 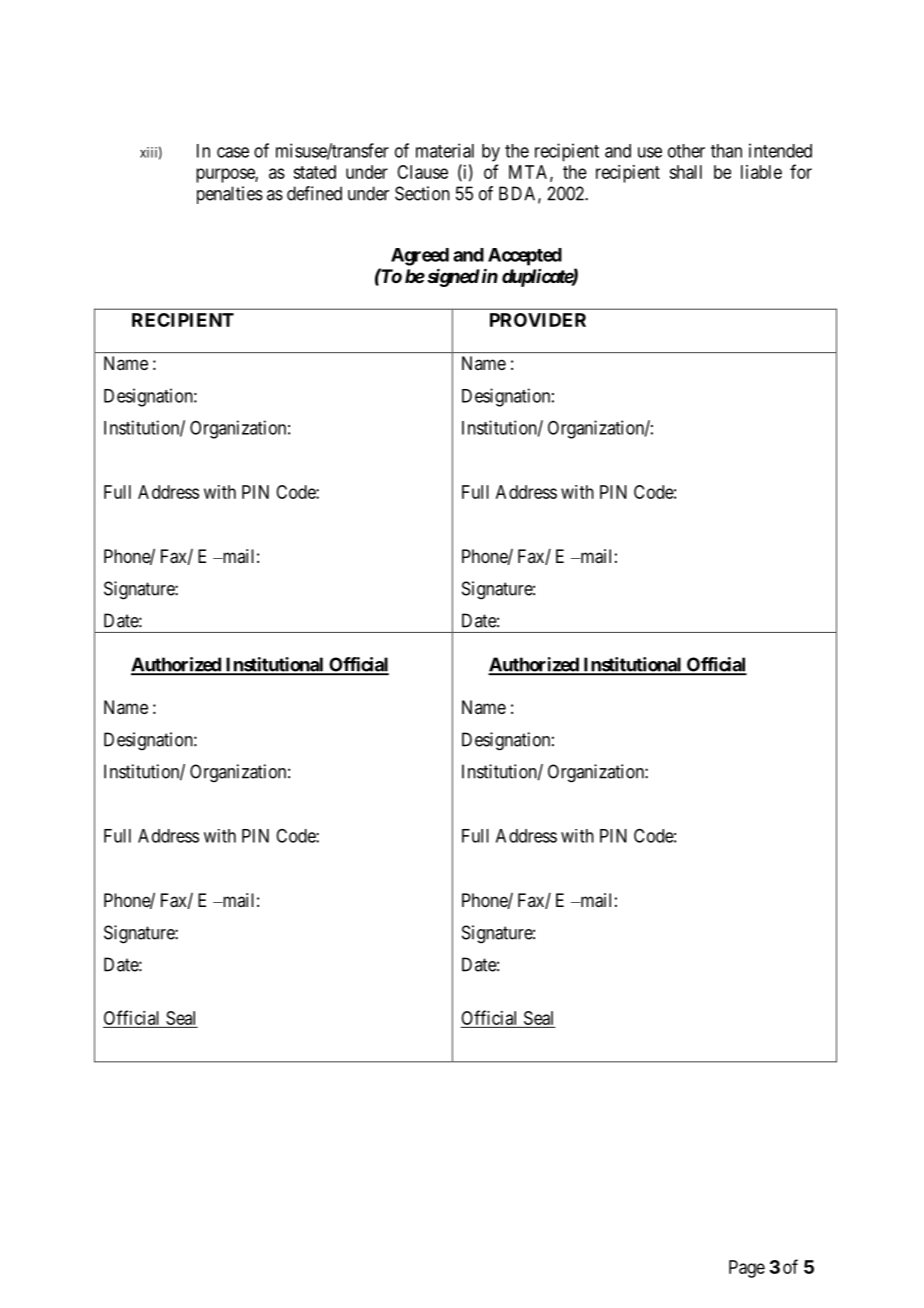 What do you see at coordinates (761, 172) in the screenshot?
I see `liable` at bounding box center [761, 172].
